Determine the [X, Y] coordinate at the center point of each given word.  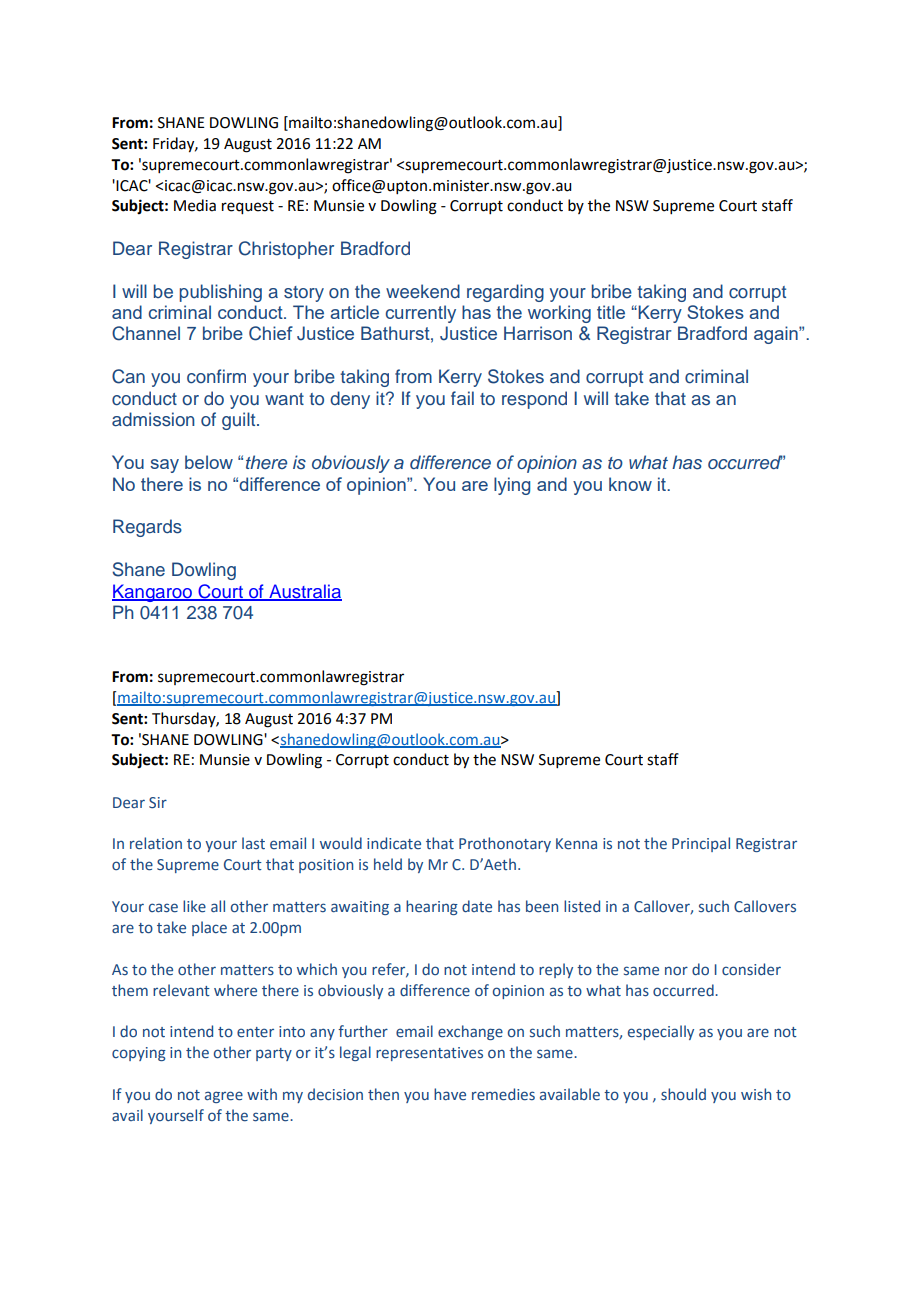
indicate [394, 843]
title [611, 312]
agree [224, 1097]
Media [195, 205]
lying [512, 486]
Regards [147, 528]
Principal [701, 844]
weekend [423, 291]
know [630, 484]
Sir [158, 803]
